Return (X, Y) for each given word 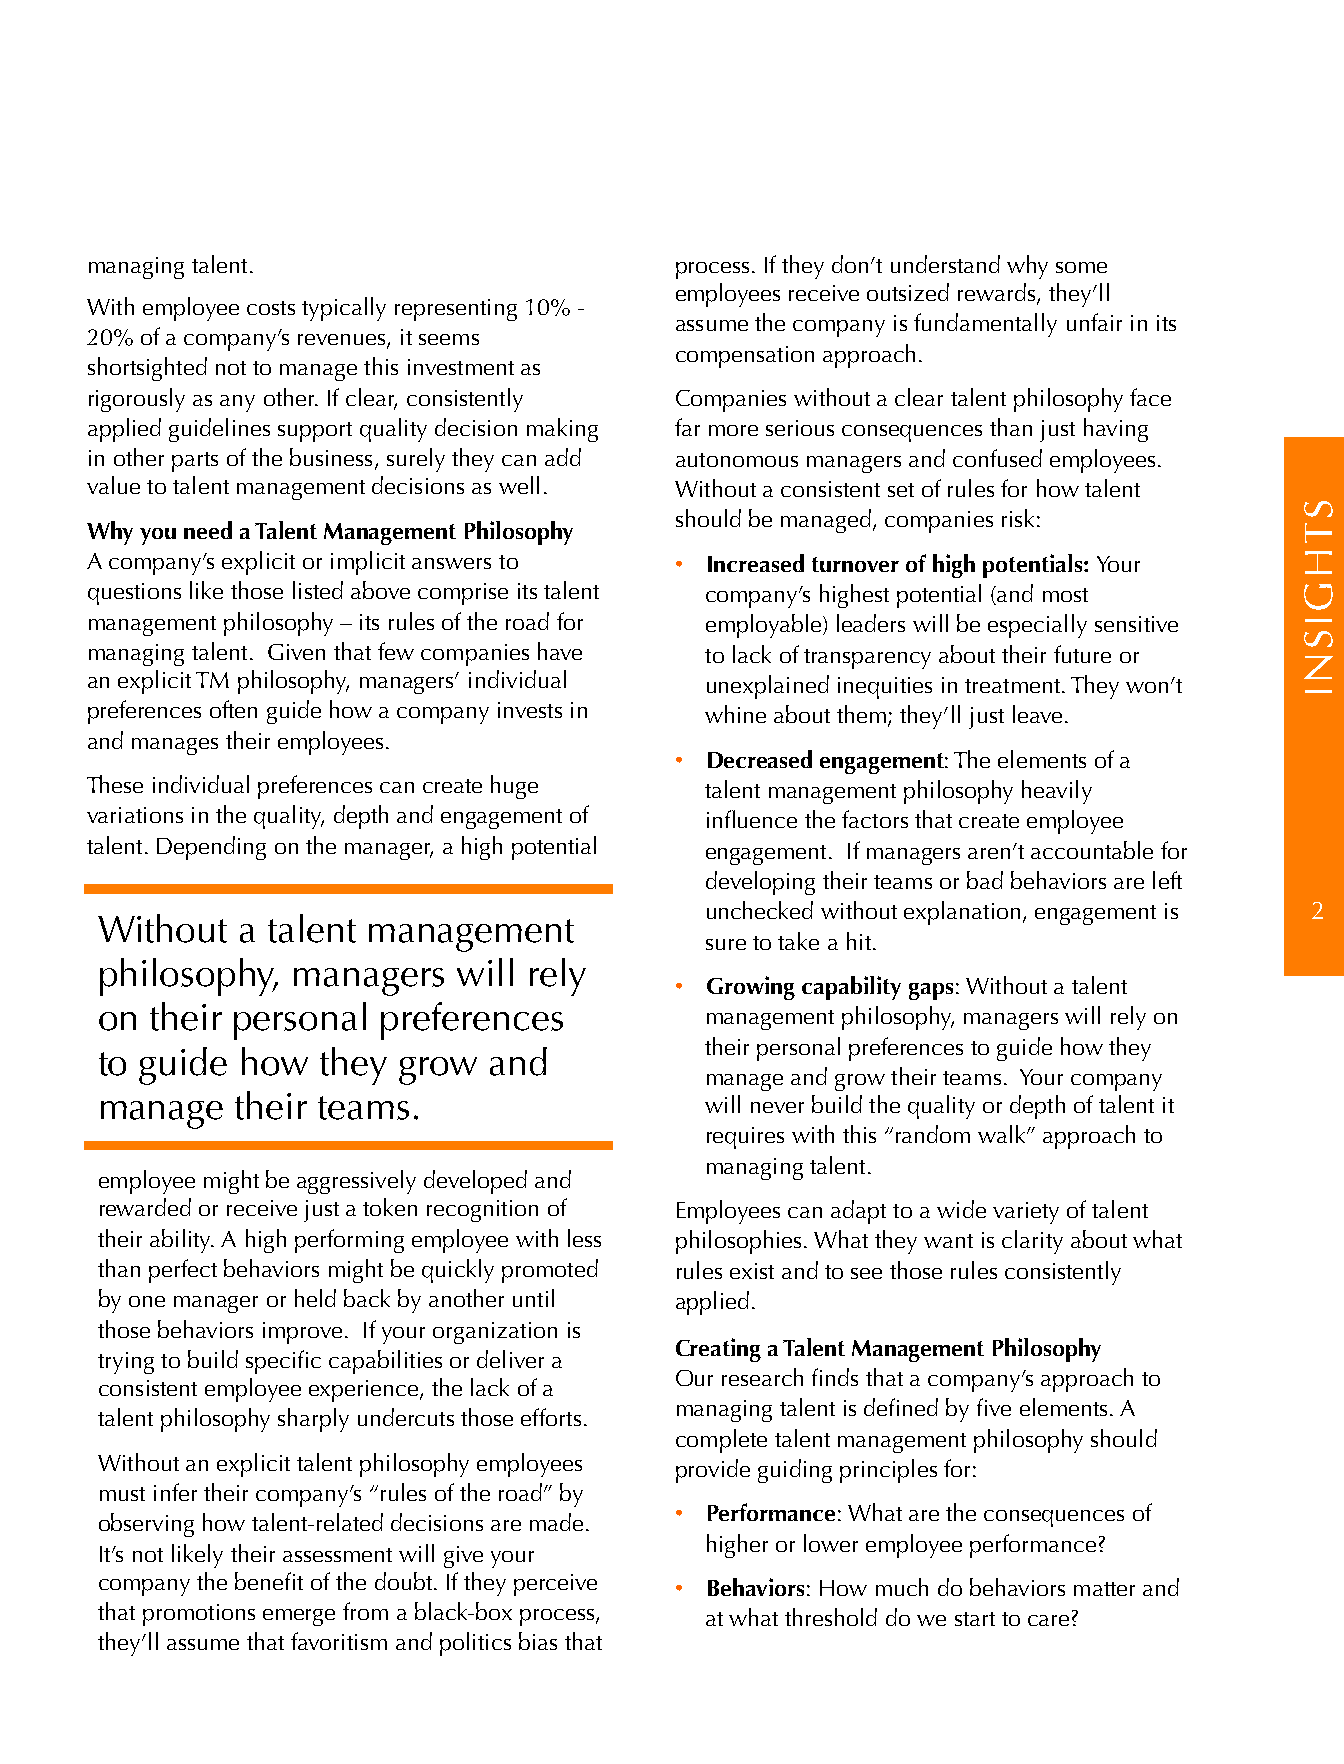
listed (318, 590)
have (560, 651)
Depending (211, 848)
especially (1037, 626)
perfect (183, 1271)
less (584, 1238)
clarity (1032, 1242)
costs (271, 308)
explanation (962, 913)
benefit (269, 1581)
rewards (996, 292)
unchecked (760, 910)
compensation (745, 357)
